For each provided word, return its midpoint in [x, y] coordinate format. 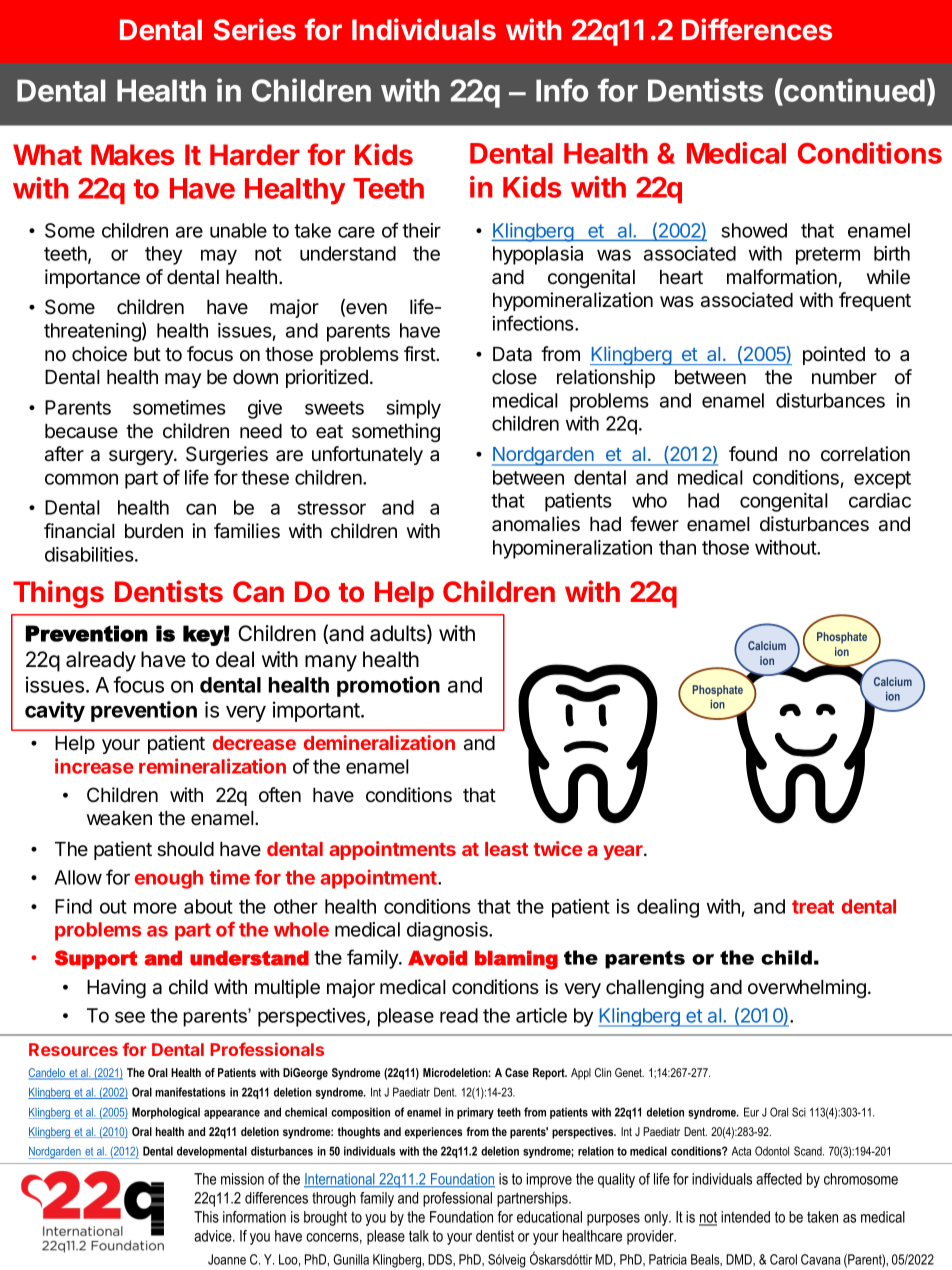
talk [419, 1236]
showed [754, 230]
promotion [388, 686]
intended [745, 1217]
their [421, 230]
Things [58, 594]
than [677, 547]
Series [255, 29]
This [206, 1217]
